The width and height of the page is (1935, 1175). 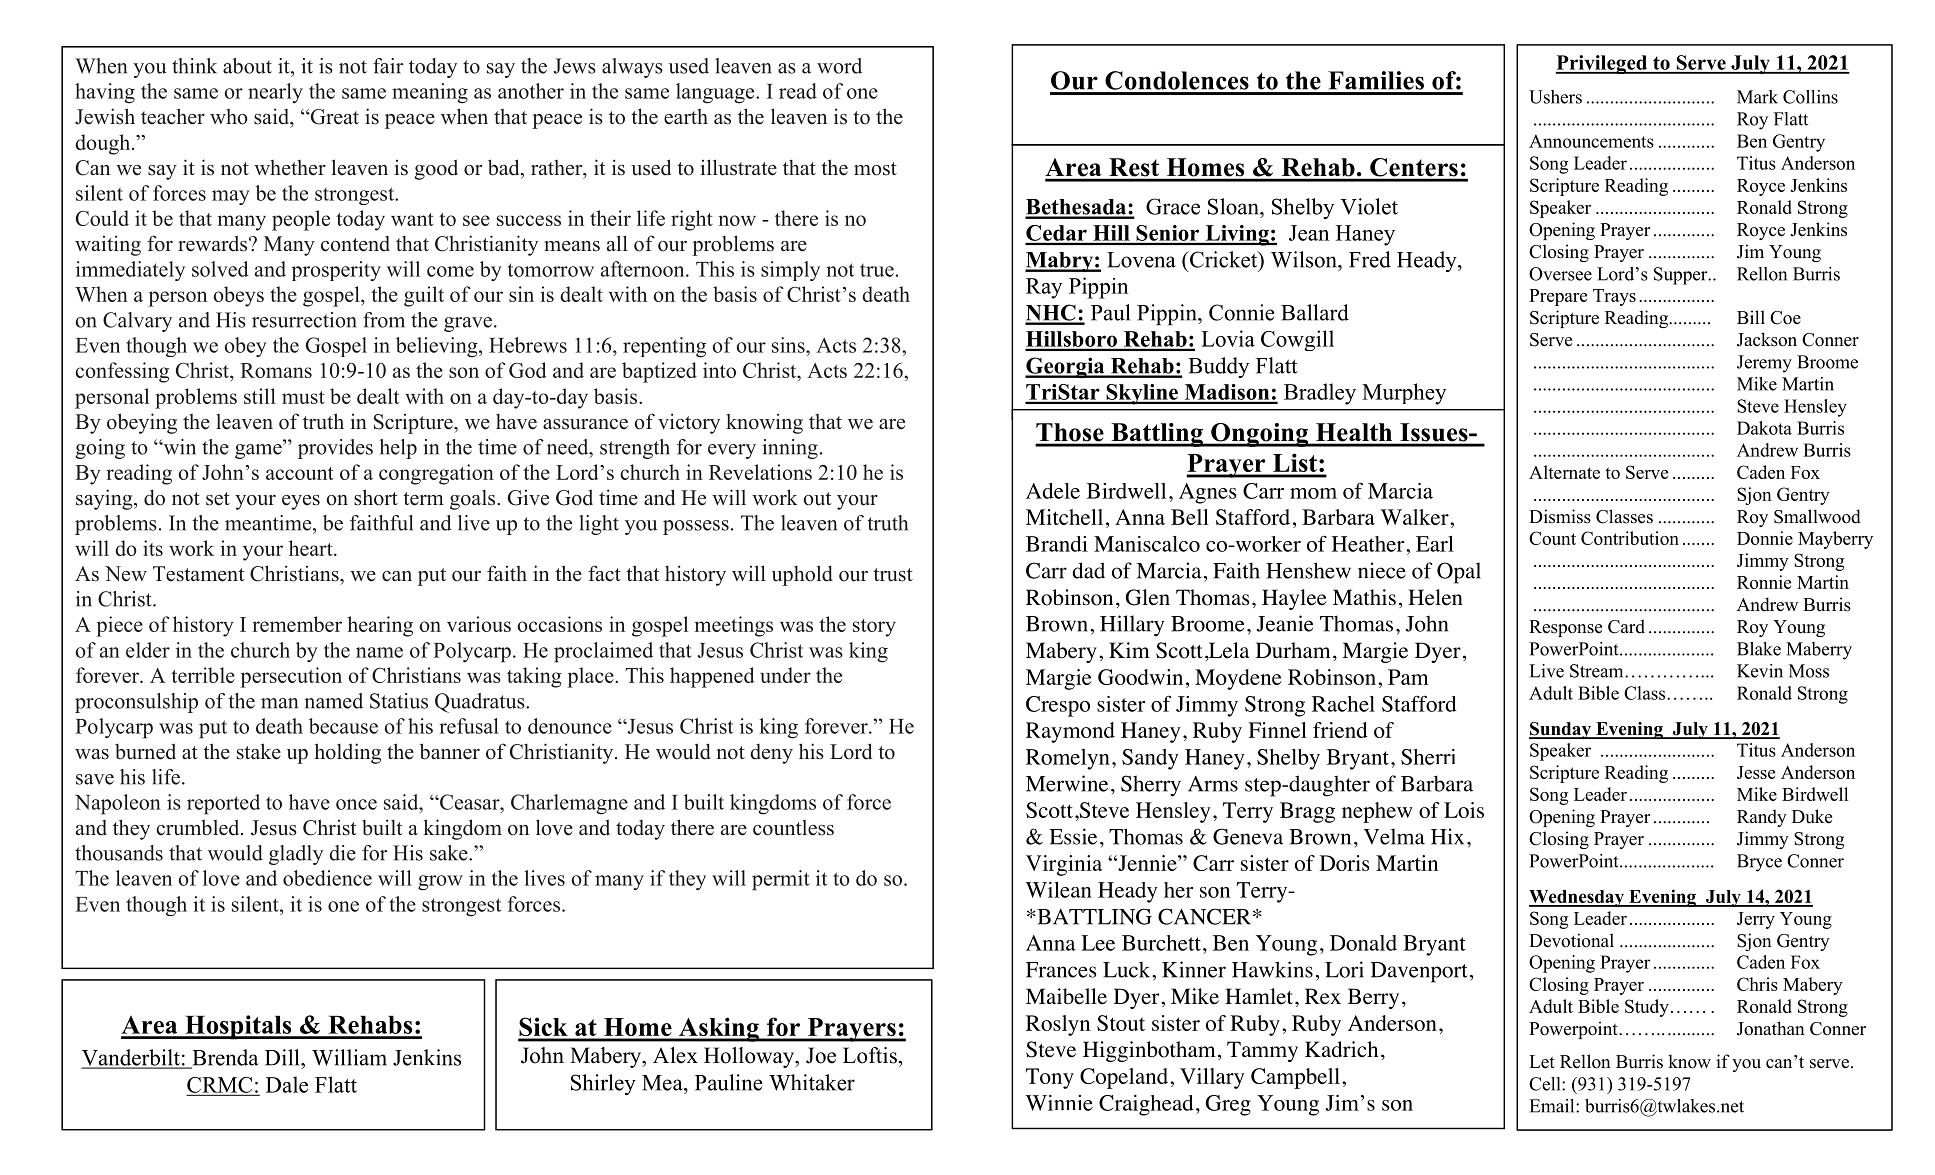 What do you see at coordinates (1603, 64) in the page?
I see `Privileged` at bounding box center [1603, 64].
